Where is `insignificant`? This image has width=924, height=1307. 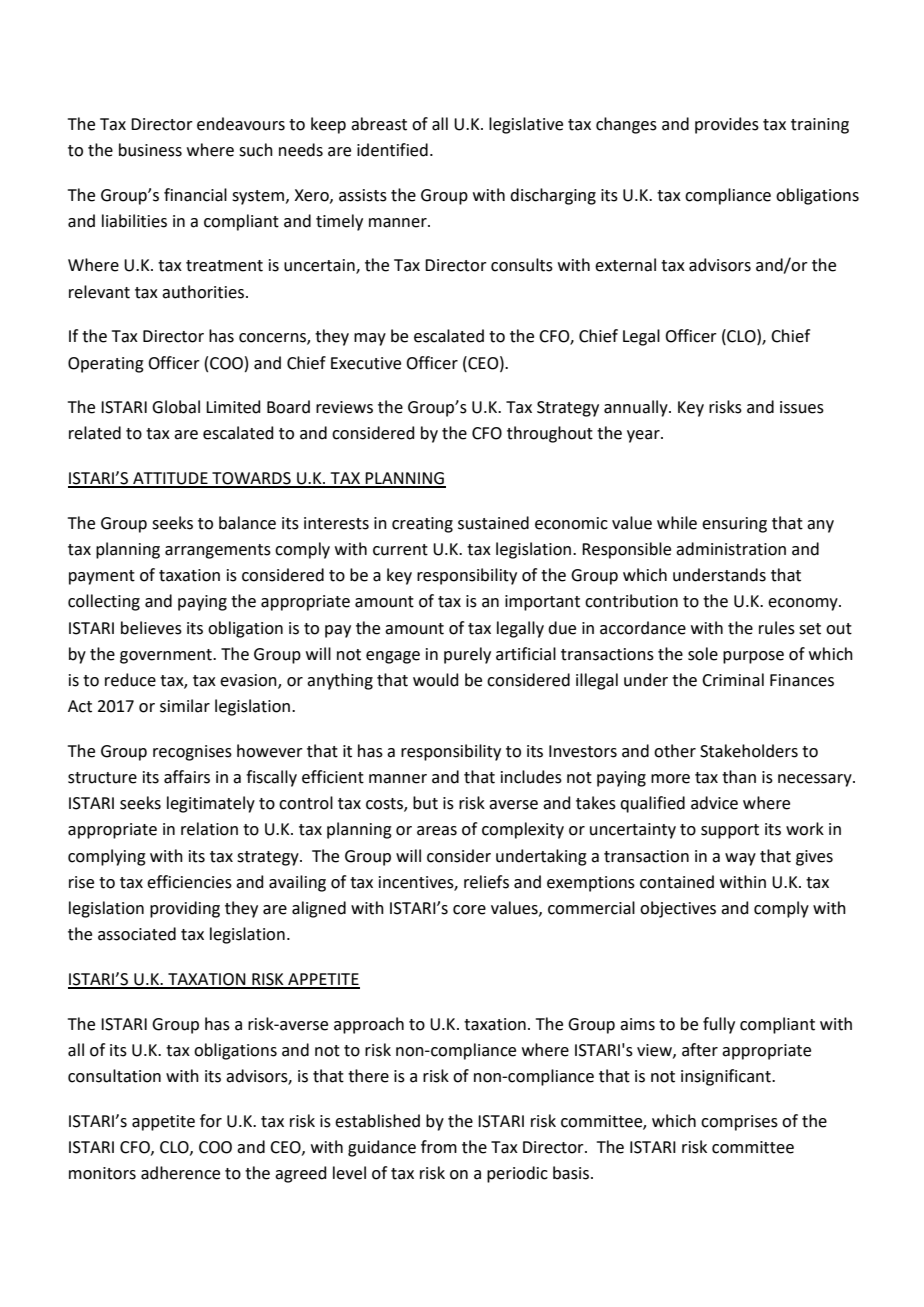 insignificant is located at coordinates (727, 1077).
